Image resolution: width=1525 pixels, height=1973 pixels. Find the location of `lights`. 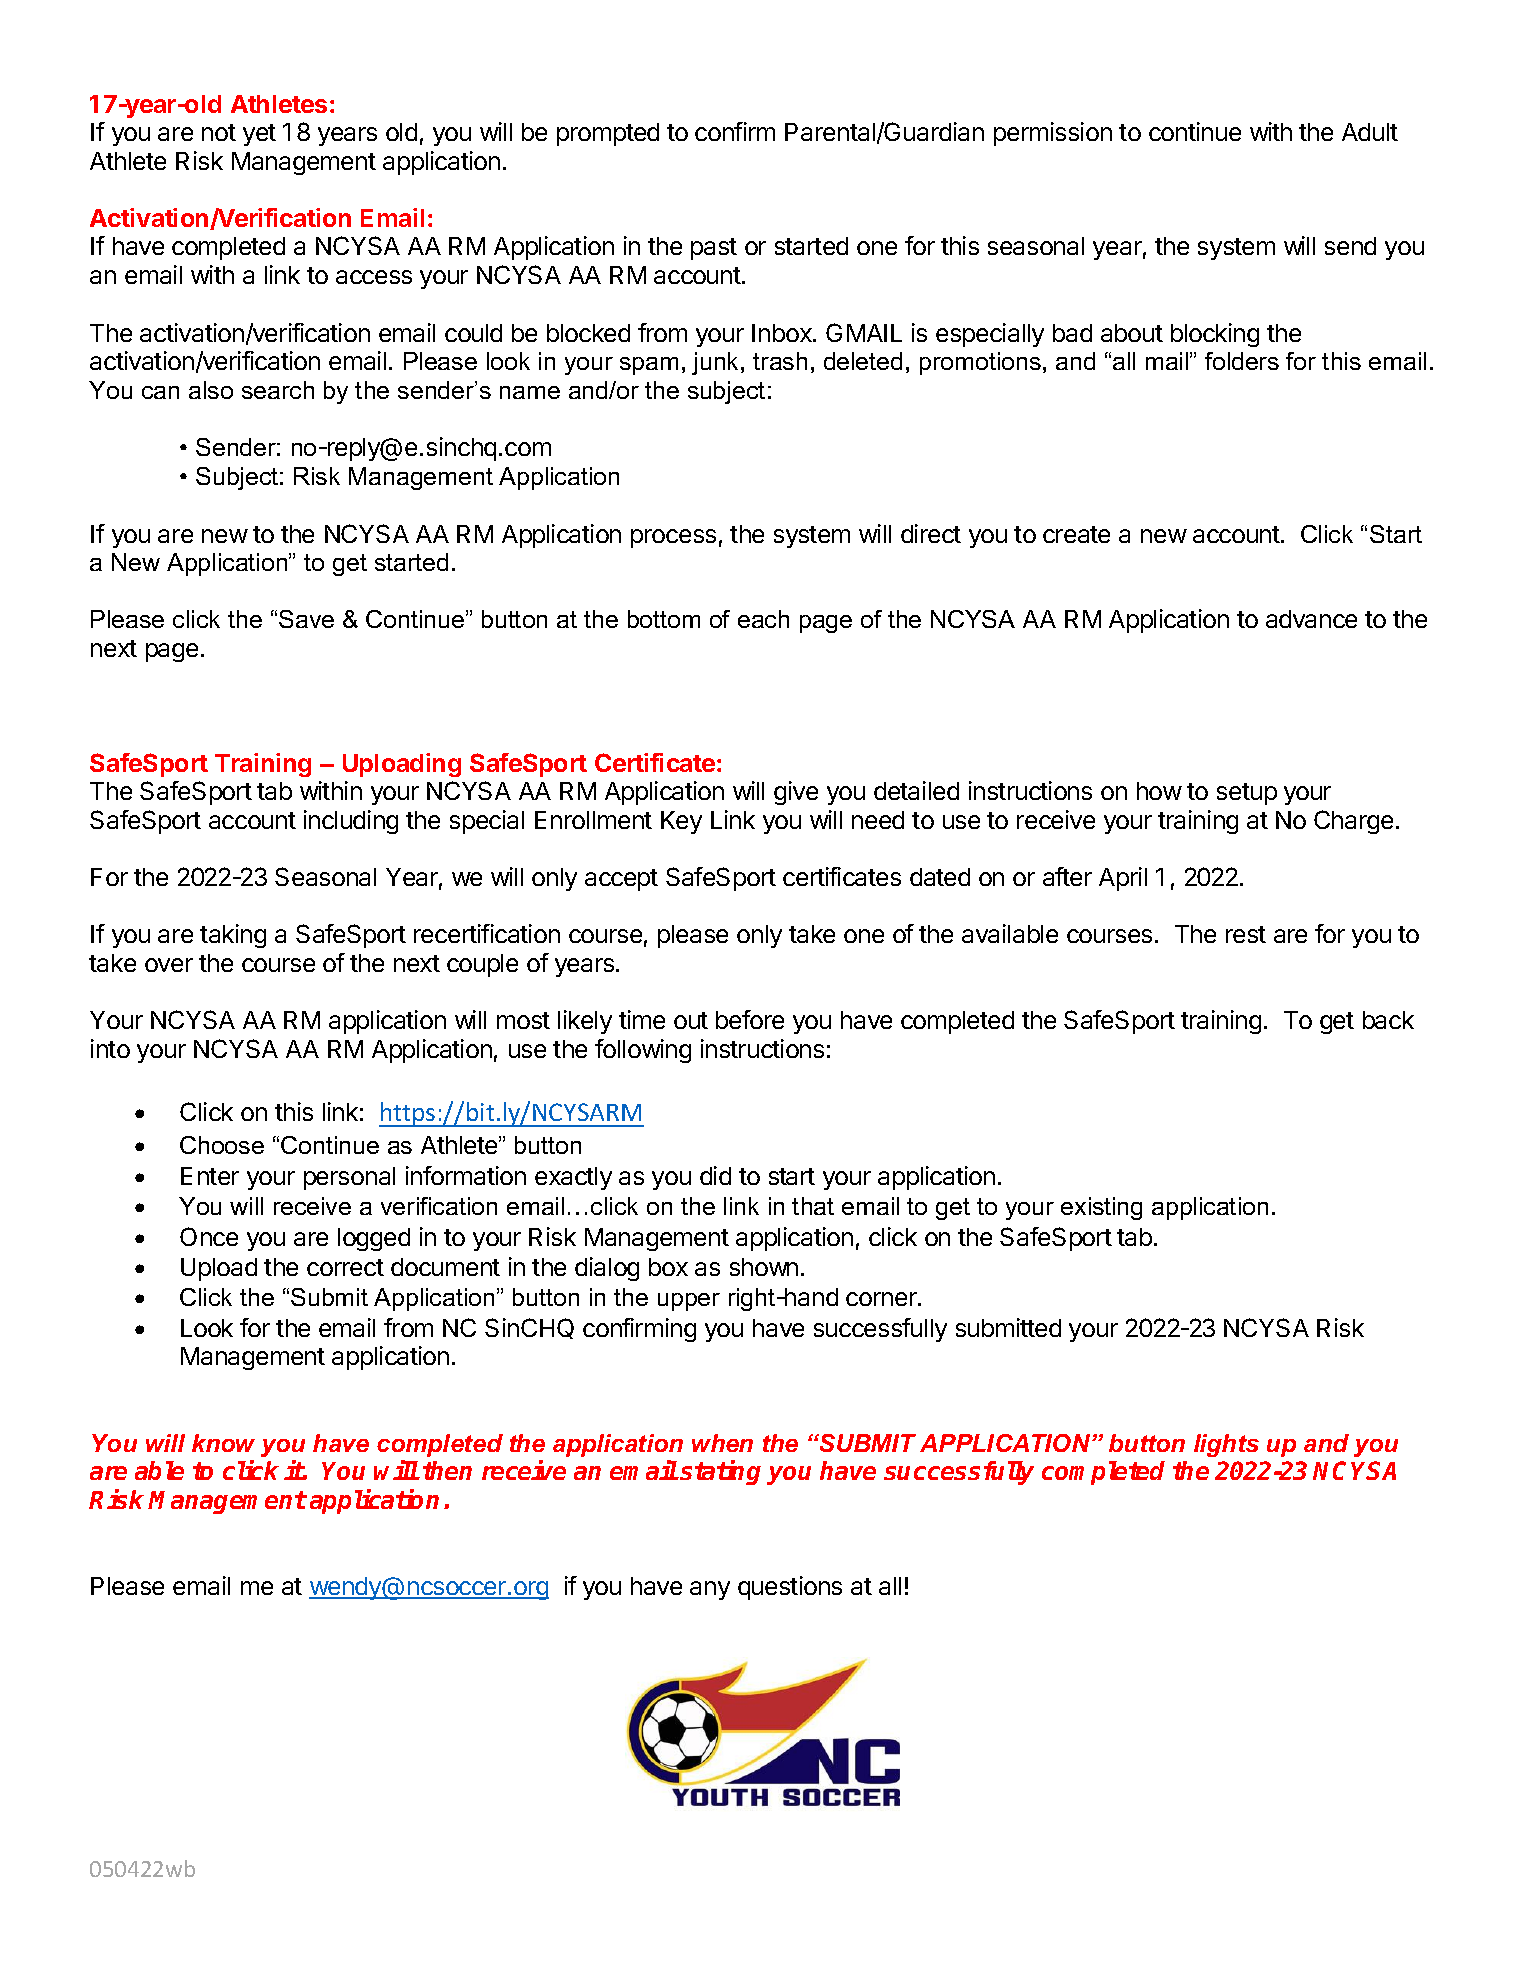

lights is located at coordinates (1226, 1445).
